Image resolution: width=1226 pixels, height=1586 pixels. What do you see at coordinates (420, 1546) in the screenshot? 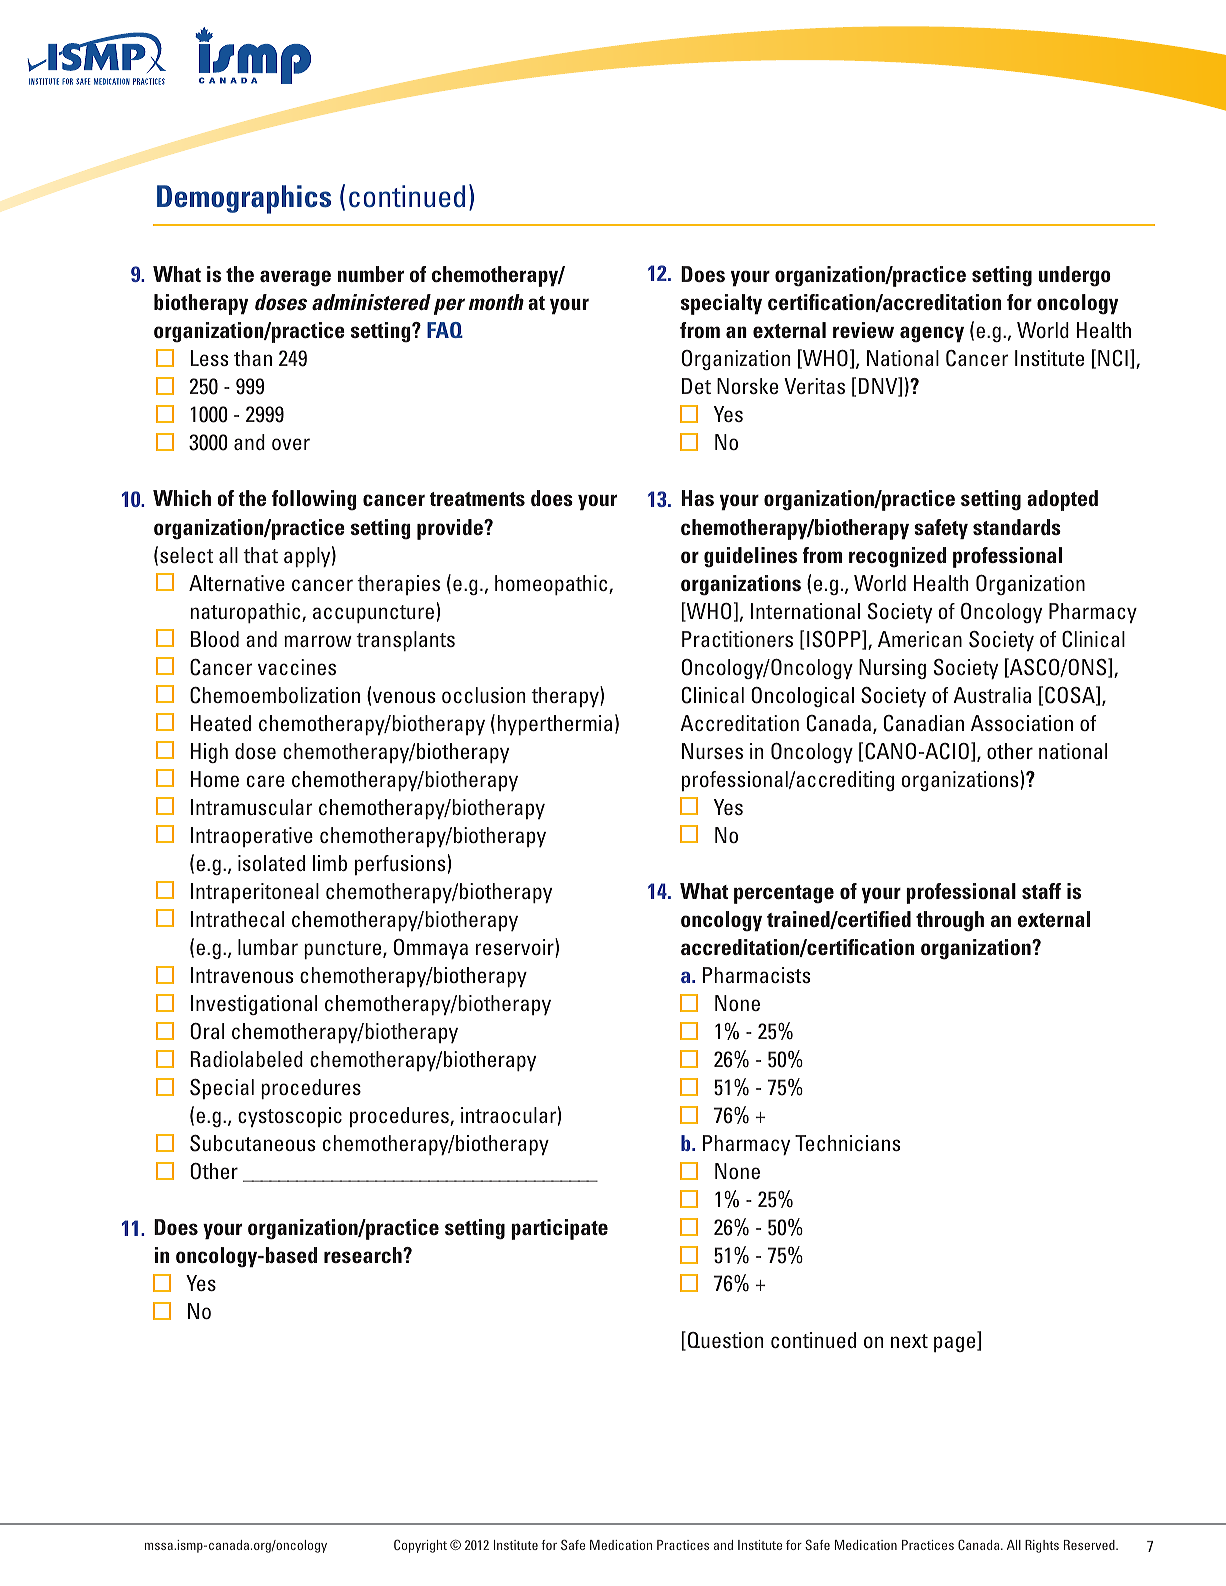
I see `Copyright` at bounding box center [420, 1546].
